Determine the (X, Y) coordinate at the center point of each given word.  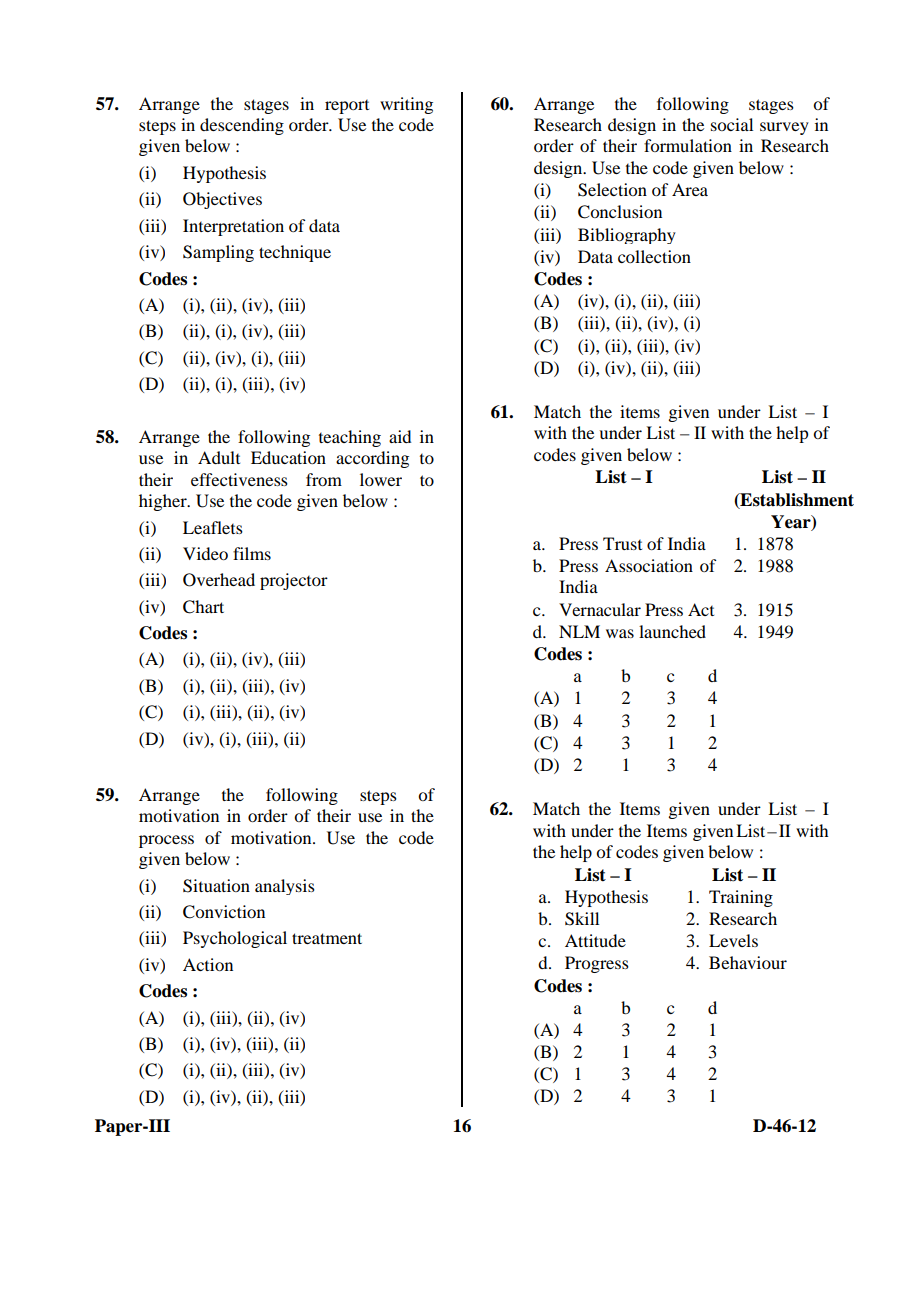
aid (400, 436)
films (252, 553)
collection (654, 256)
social (732, 124)
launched (672, 631)
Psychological (235, 939)
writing (406, 105)
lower (381, 479)
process (166, 841)
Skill (582, 919)
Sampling (218, 253)
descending (242, 126)
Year (792, 522)
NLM (579, 631)
